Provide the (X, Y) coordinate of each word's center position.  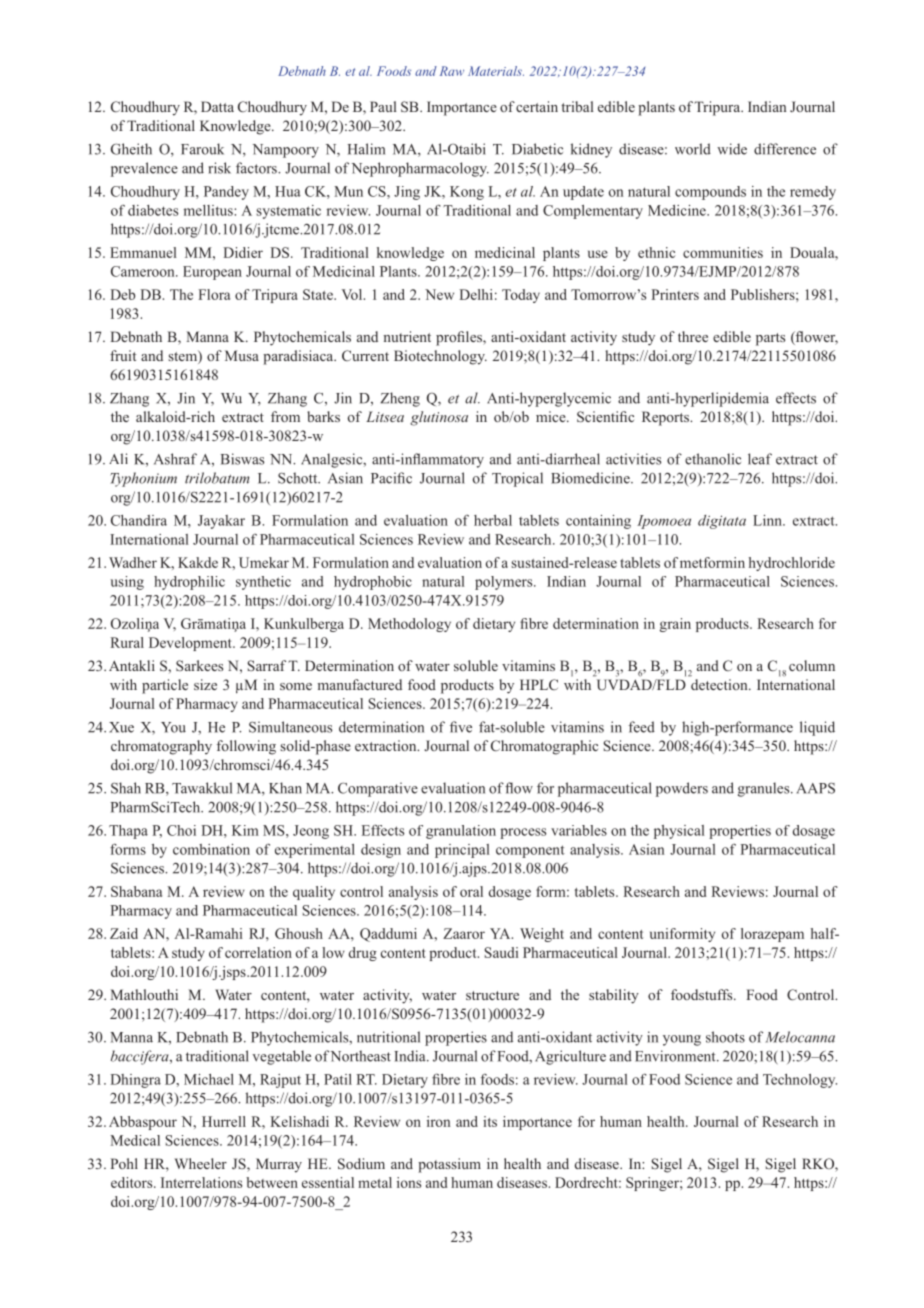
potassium (449, 1165)
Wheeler (200, 1163)
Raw (452, 71)
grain (675, 625)
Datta (217, 106)
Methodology (409, 625)
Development (191, 644)
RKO (819, 1165)
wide (732, 149)
